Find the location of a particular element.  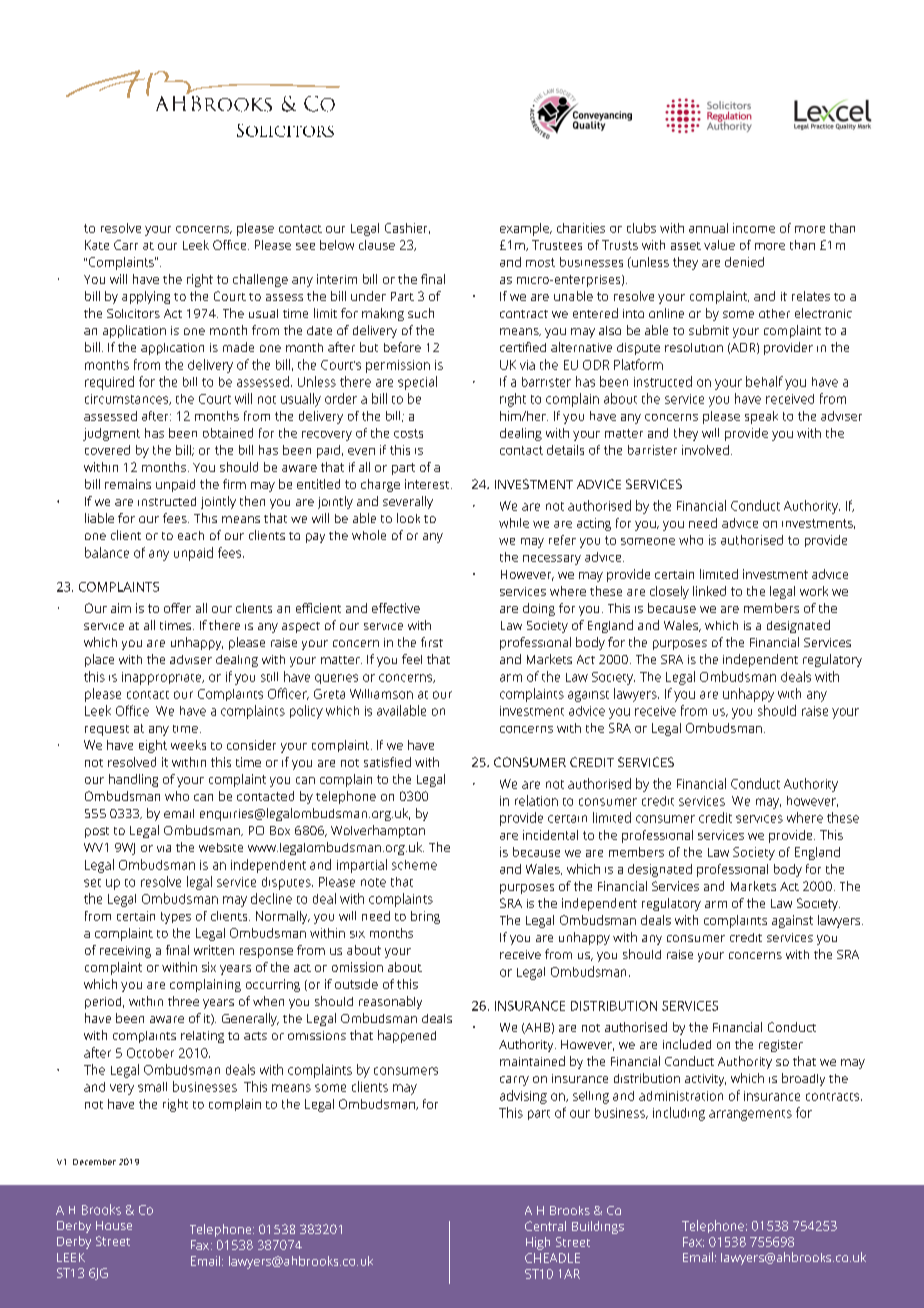

effective is located at coordinates (396, 608).
